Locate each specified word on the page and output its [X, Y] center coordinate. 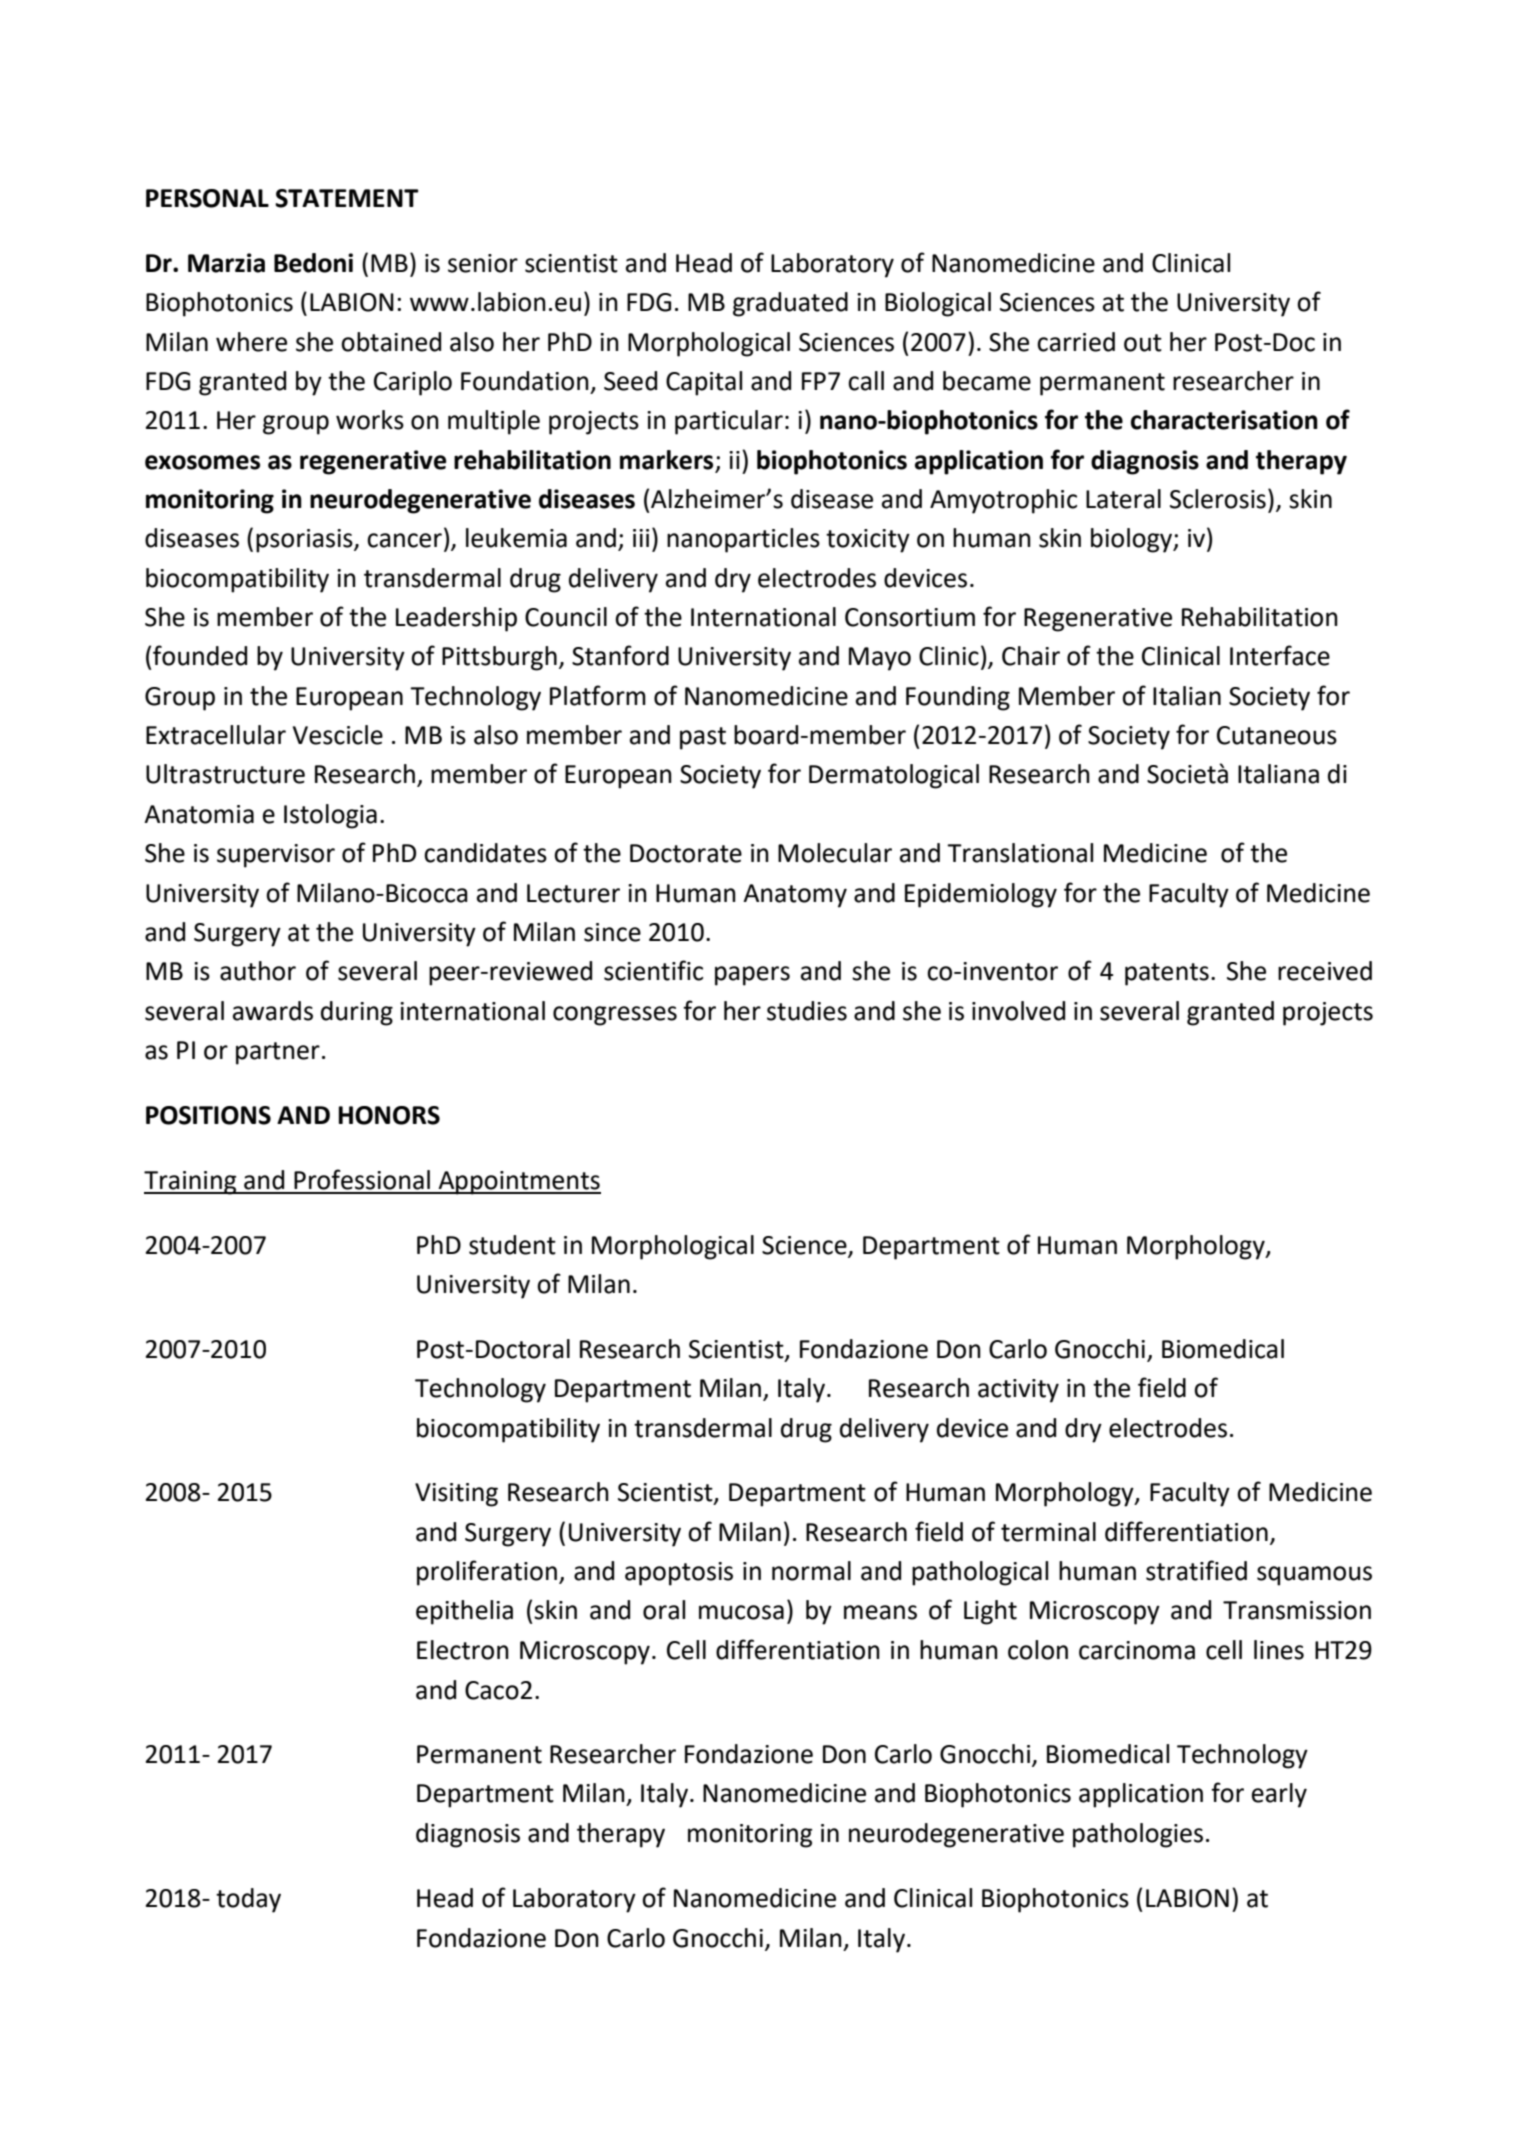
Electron [463, 1650]
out [1143, 343]
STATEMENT [347, 198]
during [357, 1013]
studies [807, 1011]
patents [1167, 974]
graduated [790, 304]
